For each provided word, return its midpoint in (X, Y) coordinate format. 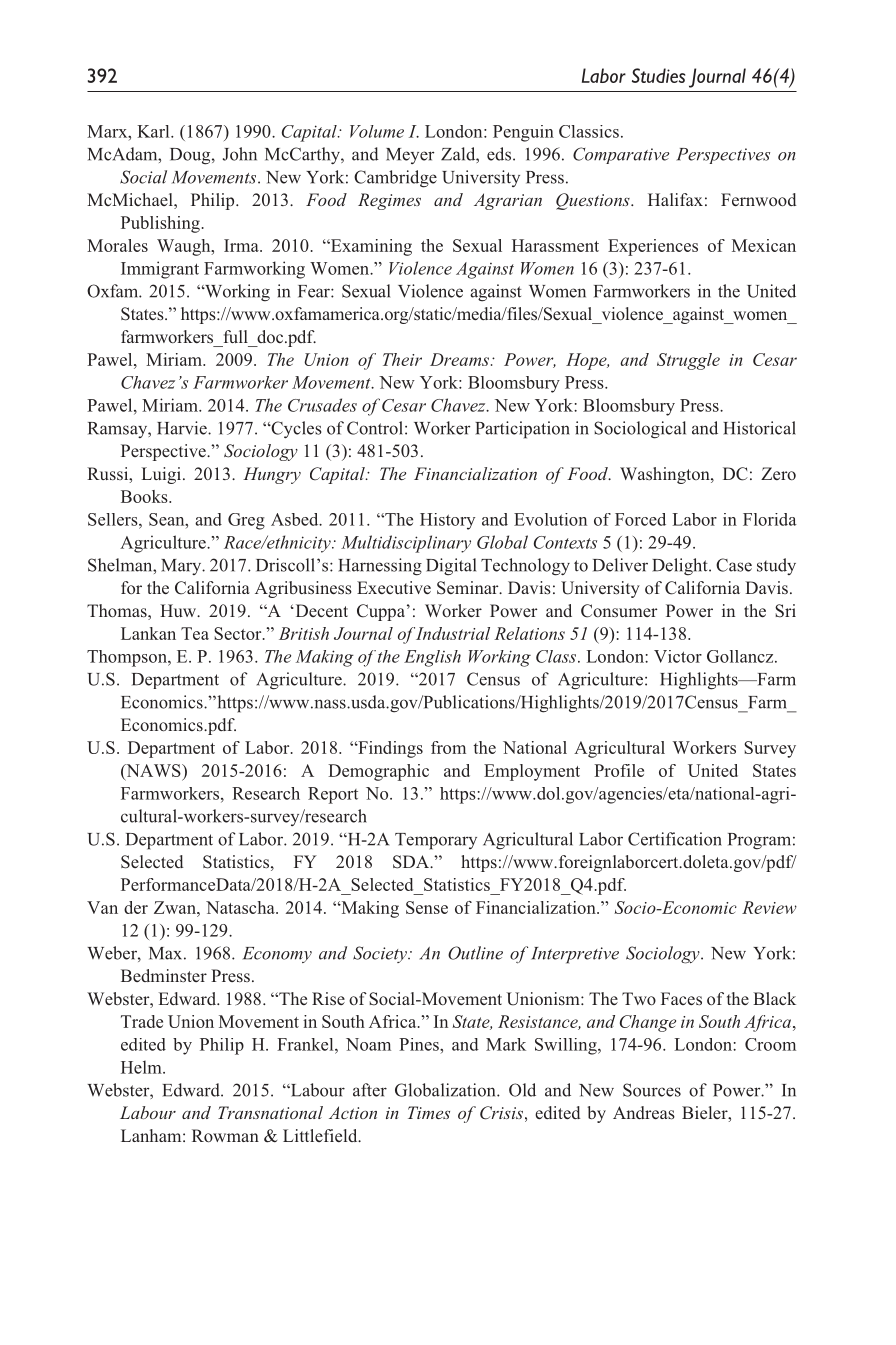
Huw (179, 610)
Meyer (410, 156)
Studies (658, 75)
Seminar (469, 588)
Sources (652, 1090)
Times (429, 1112)
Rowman (225, 1136)
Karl (154, 131)
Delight (681, 567)
